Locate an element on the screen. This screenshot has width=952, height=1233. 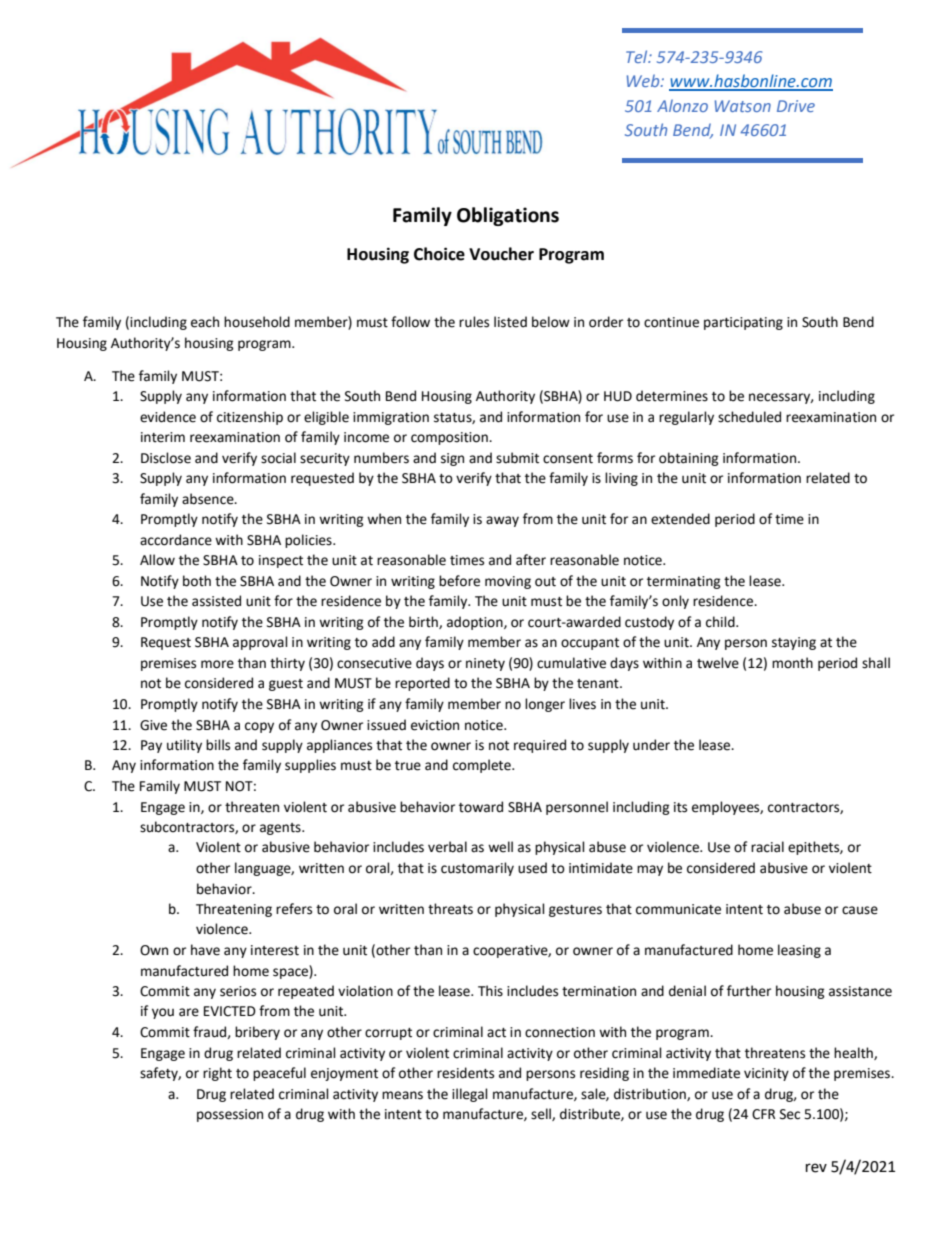
adoption is located at coordinates (476, 623).
